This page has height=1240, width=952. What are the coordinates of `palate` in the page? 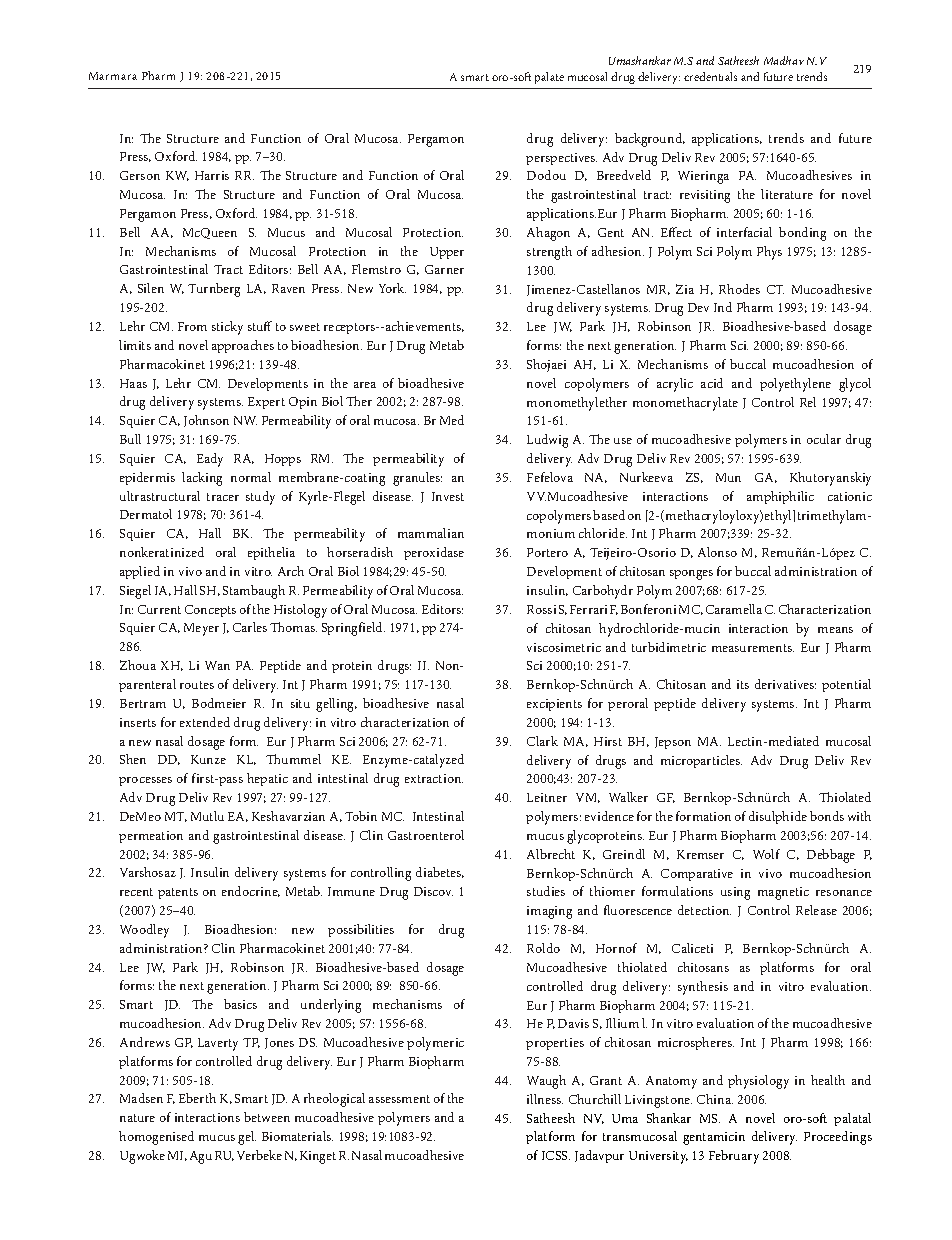 It's located at (549, 78).
